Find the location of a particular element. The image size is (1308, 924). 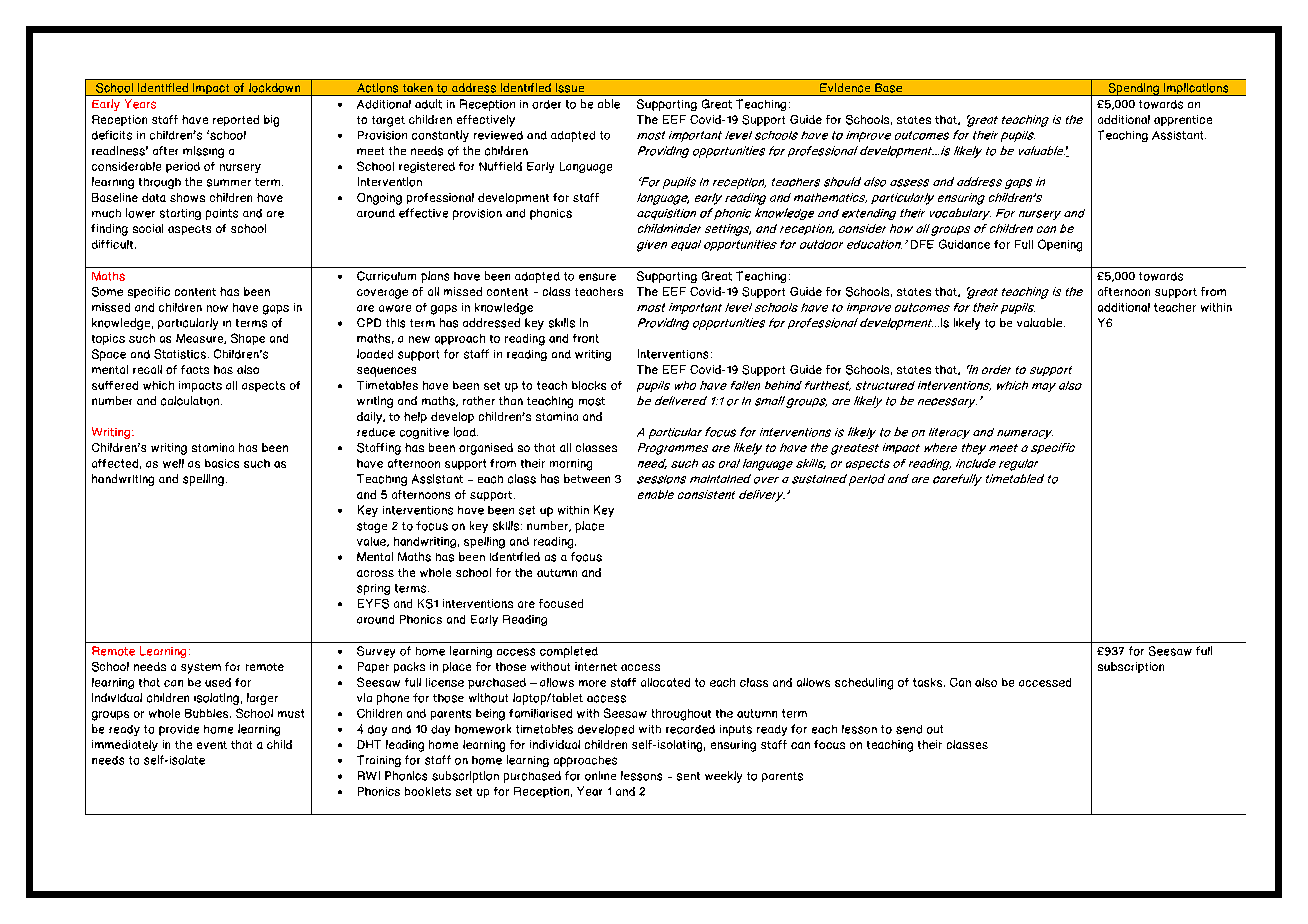

event is located at coordinates (212, 745).
